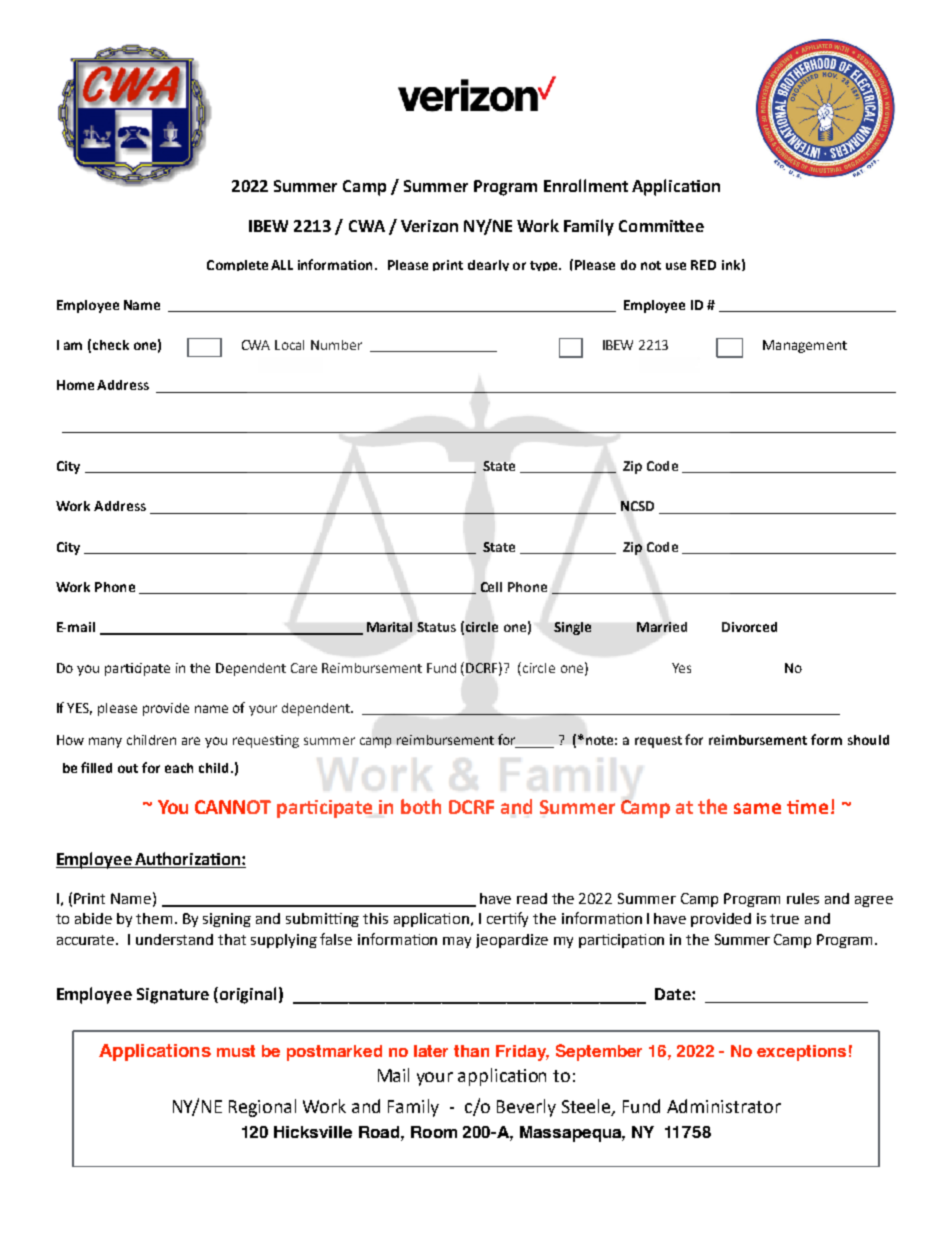  Describe the element at coordinates (237, 265) in the image. I see `Complete` at that location.
